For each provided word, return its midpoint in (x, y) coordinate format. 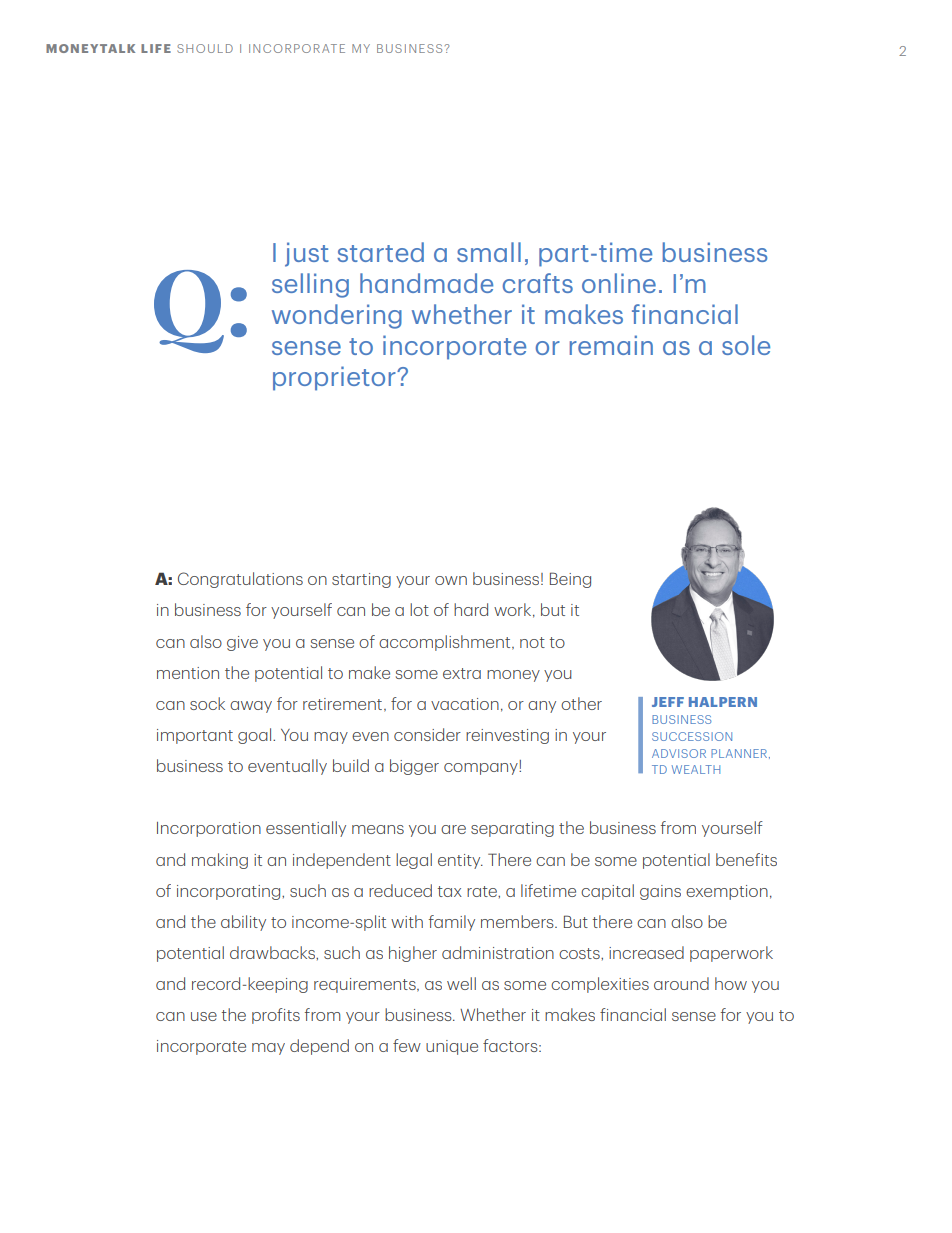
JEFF (668, 702)
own (451, 580)
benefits (746, 859)
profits (276, 1016)
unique (452, 1047)
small (489, 252)
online (619, 283)
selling (310, 285)
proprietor (335, 378)
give (242, 643)
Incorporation (209, 829)
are (453, 829)
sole (746, 345)
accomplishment (446, 643)
